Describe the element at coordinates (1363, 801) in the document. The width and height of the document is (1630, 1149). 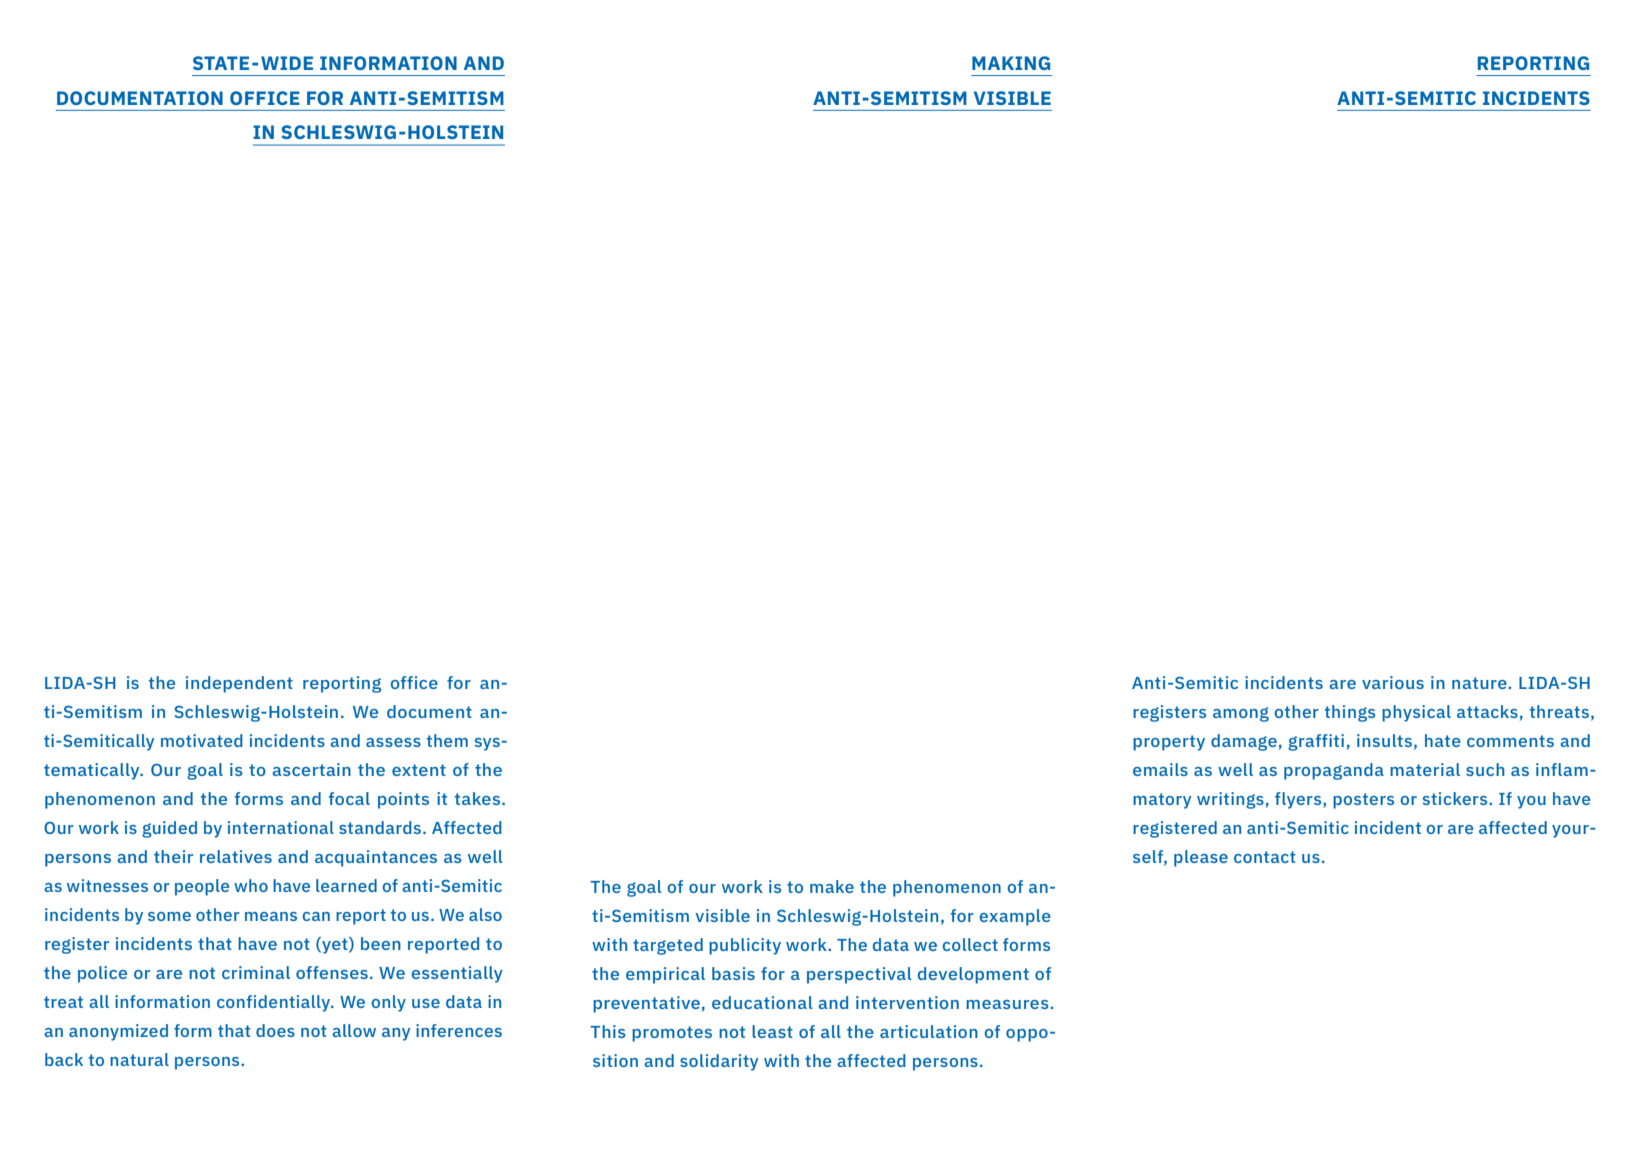
I see `posters` at that location.
